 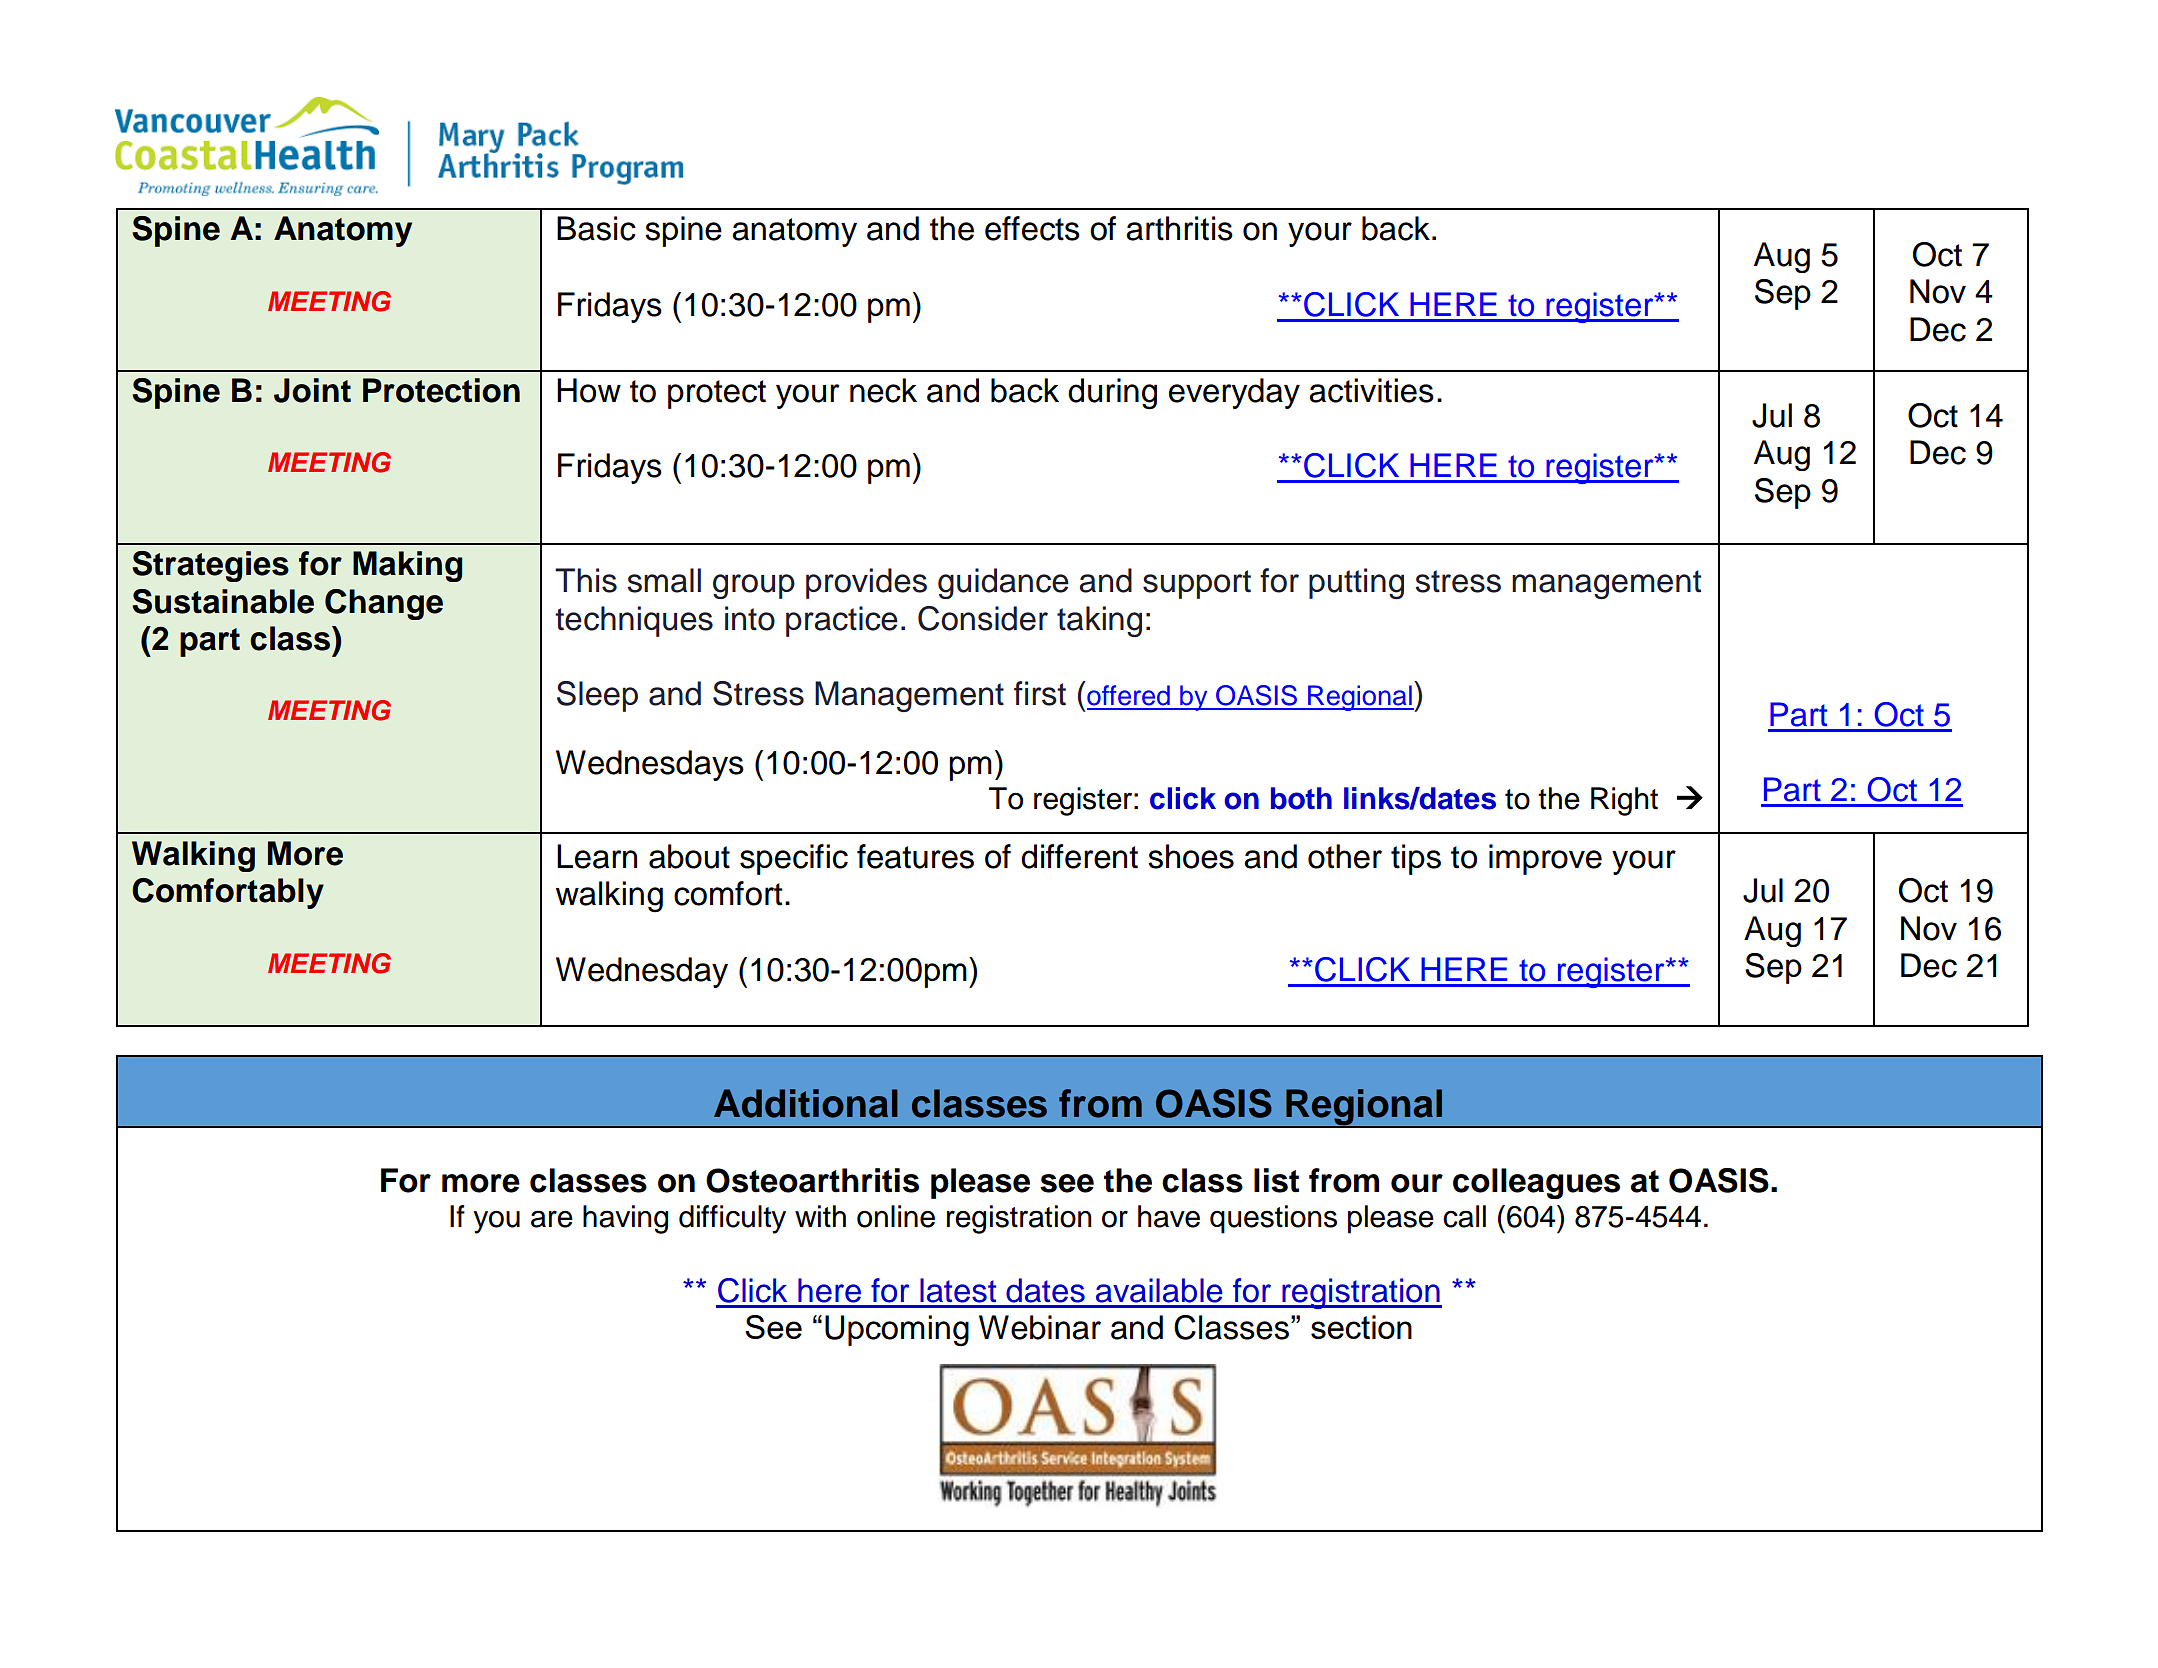 I want to click on putting, so click(x=1356, y=583).
